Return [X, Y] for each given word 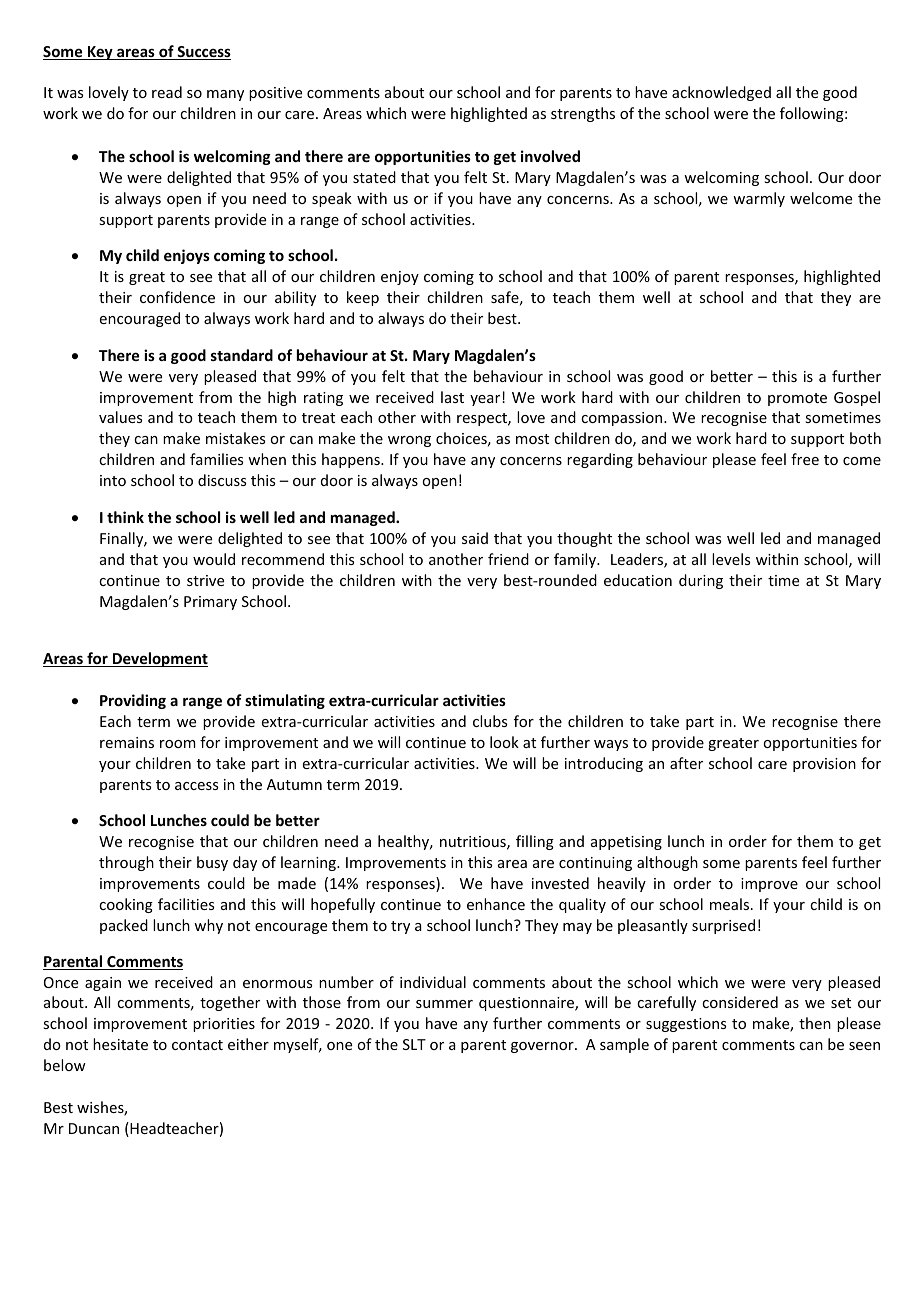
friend [508, 559]
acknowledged [721, 93]
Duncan [94, 1128]
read [167, 92]
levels [731, 559]
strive [205, 580]
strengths [583, 114]
